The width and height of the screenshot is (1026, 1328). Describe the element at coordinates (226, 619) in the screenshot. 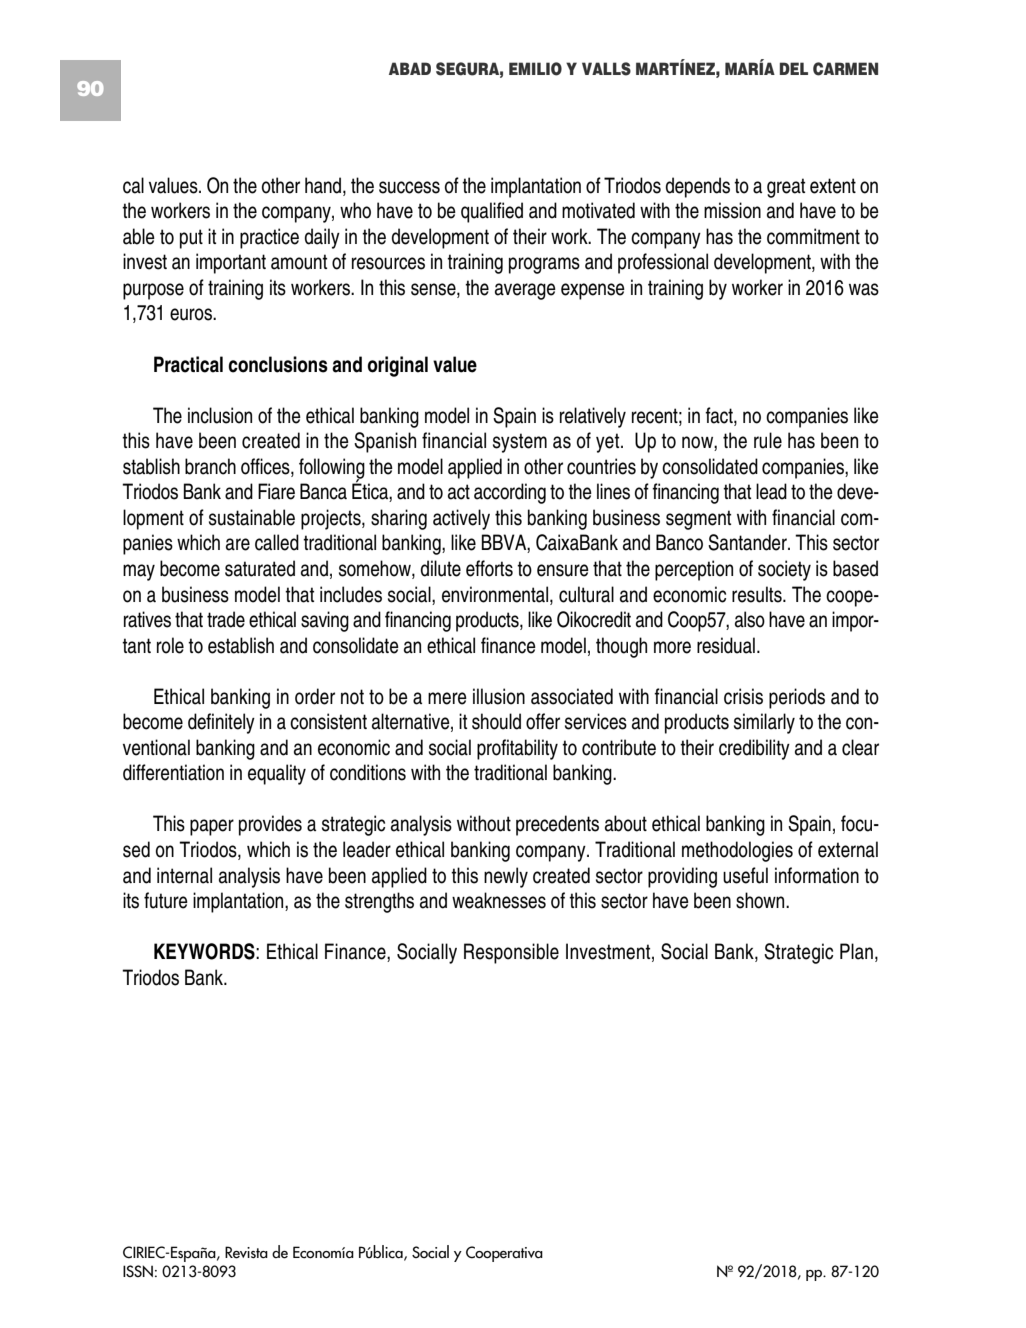

I see `trade` at that location.
